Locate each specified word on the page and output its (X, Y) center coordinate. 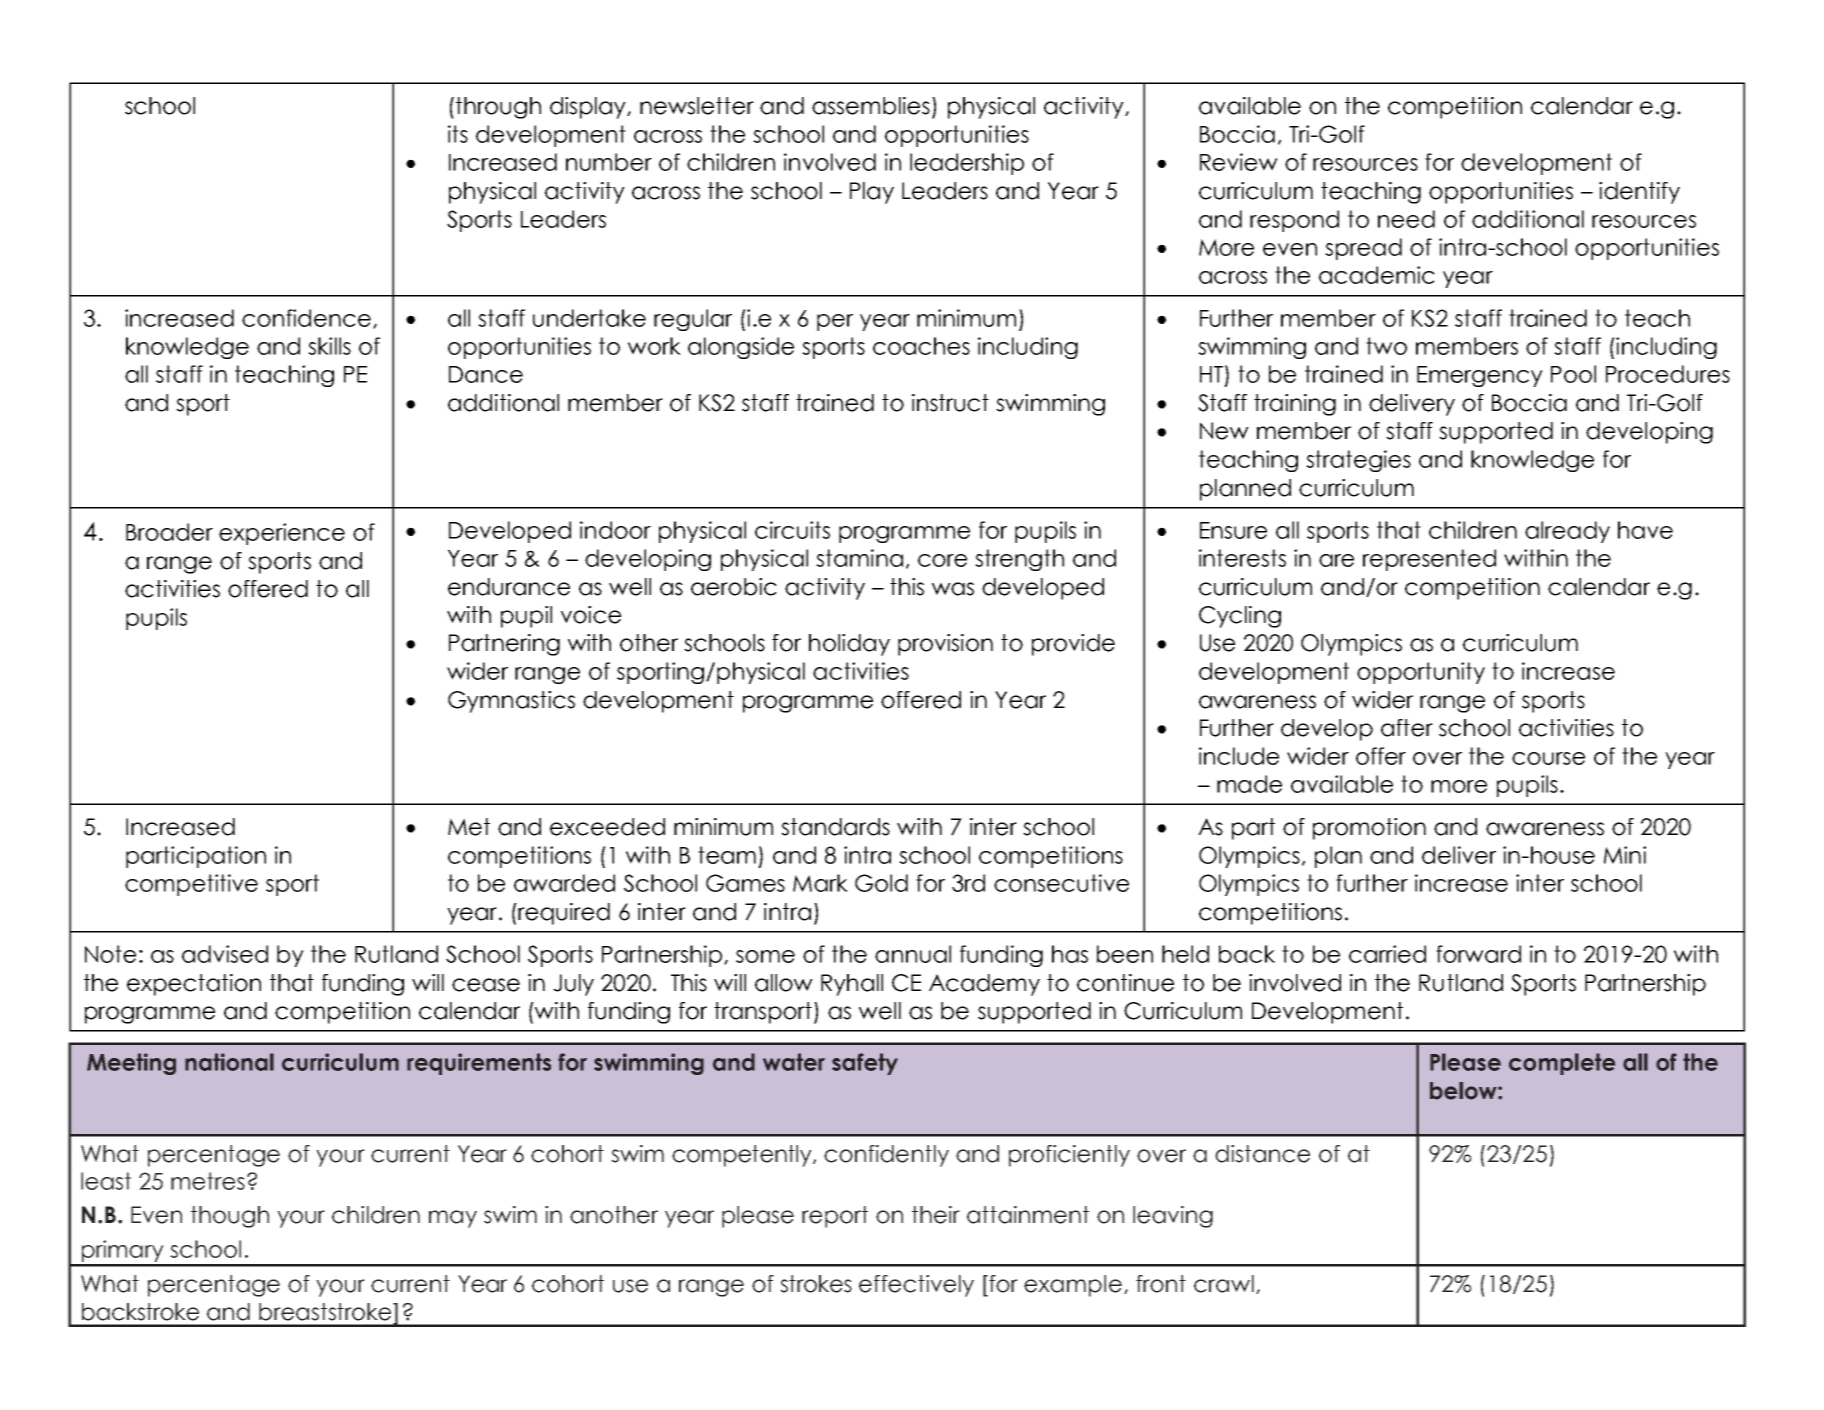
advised (225, 954)
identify (1639, 193)
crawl (1224, 1284)
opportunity (1421, 673)
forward (1478, 954)
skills (329, 346)
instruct (950, 403)
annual (913, 954)
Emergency (1480, 376)
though (230, 1217)
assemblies (871, 106)
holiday (849, 645)
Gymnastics (511, 702)
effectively (916, 1286)
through (497, 108)
